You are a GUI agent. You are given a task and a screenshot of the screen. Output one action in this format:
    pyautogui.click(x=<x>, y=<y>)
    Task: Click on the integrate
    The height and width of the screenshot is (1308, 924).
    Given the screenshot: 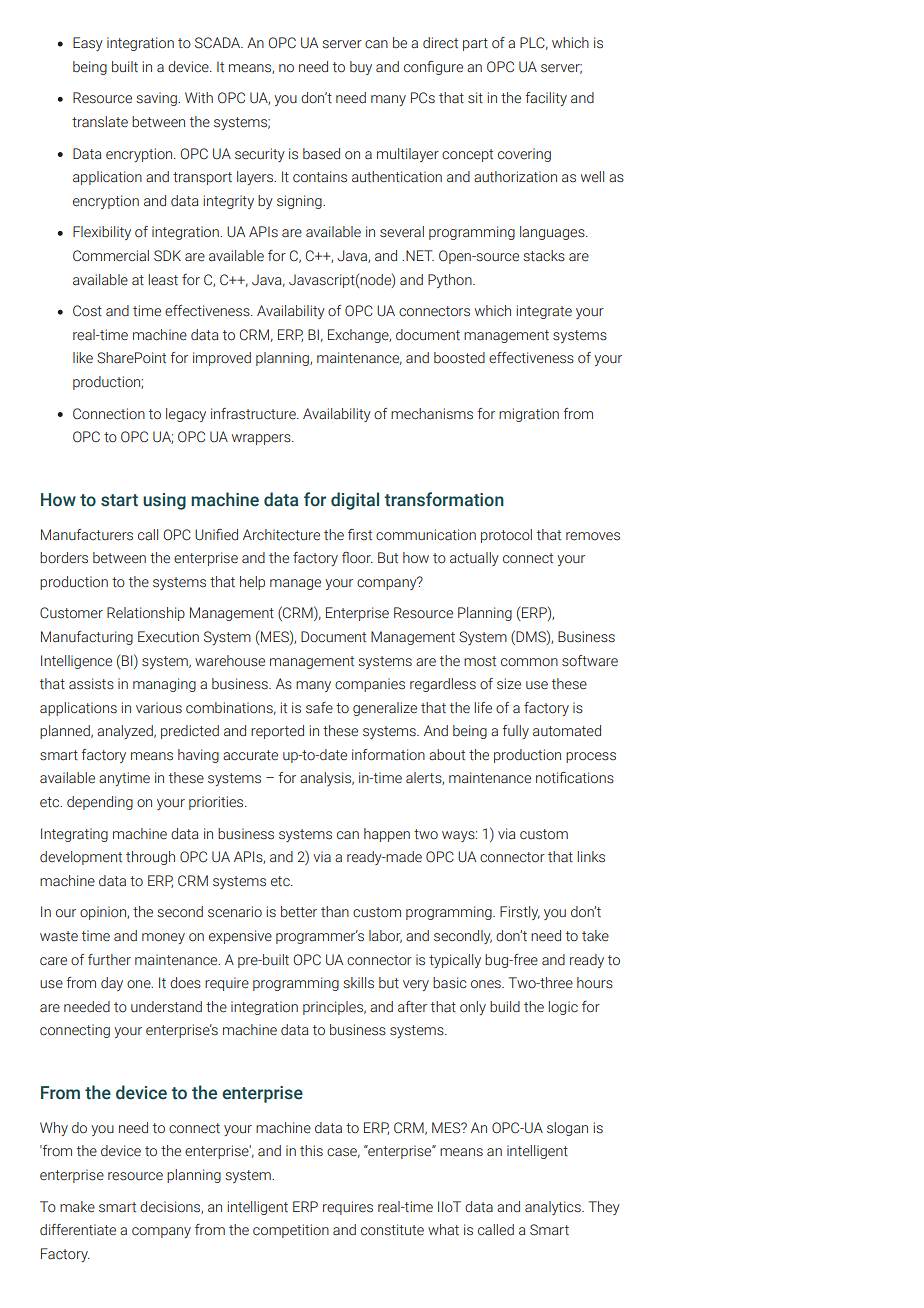 What is the action you would take?
    pyautogui.click(x=544, y=312)
